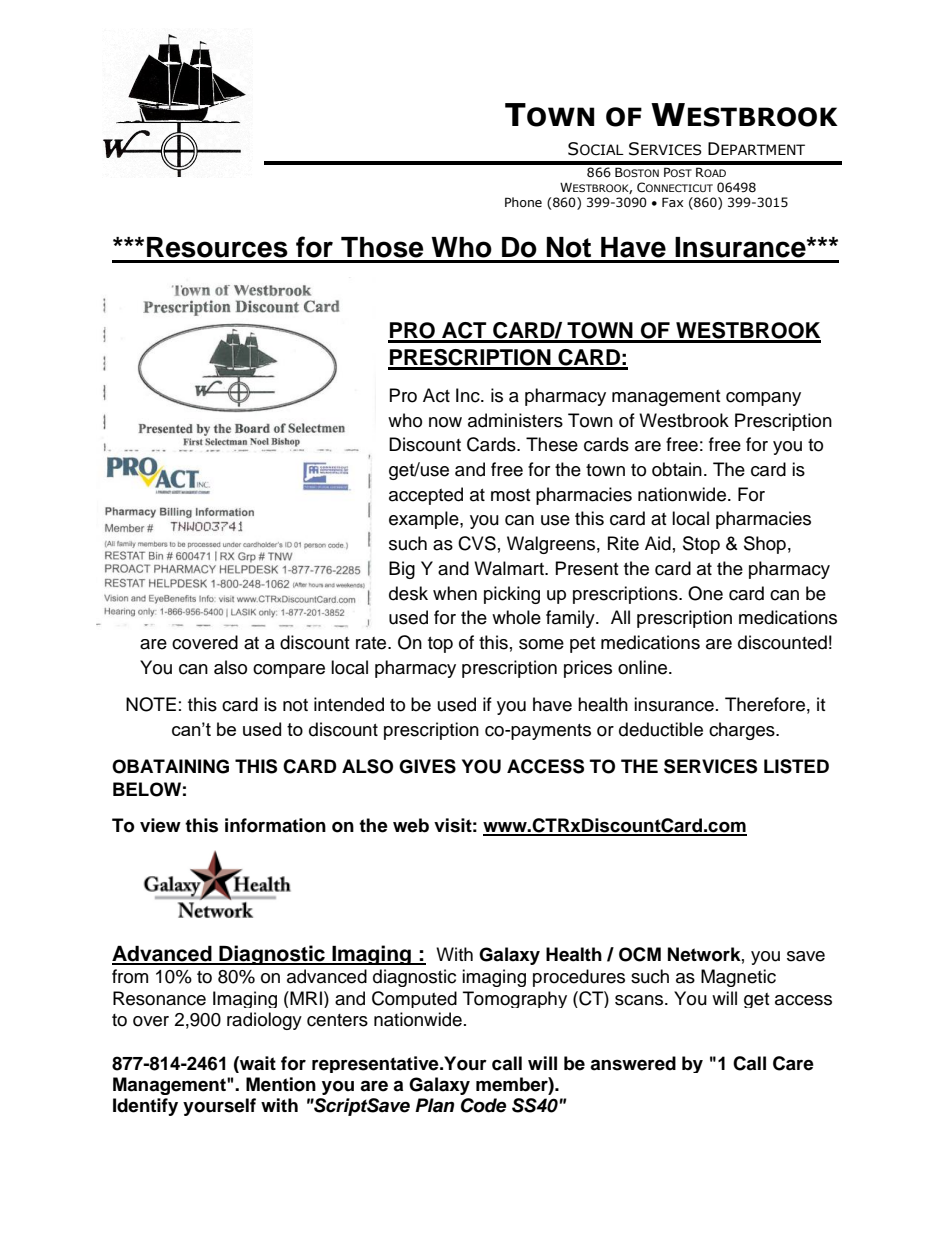  I want to click on Mention, so click(281, 1084).
